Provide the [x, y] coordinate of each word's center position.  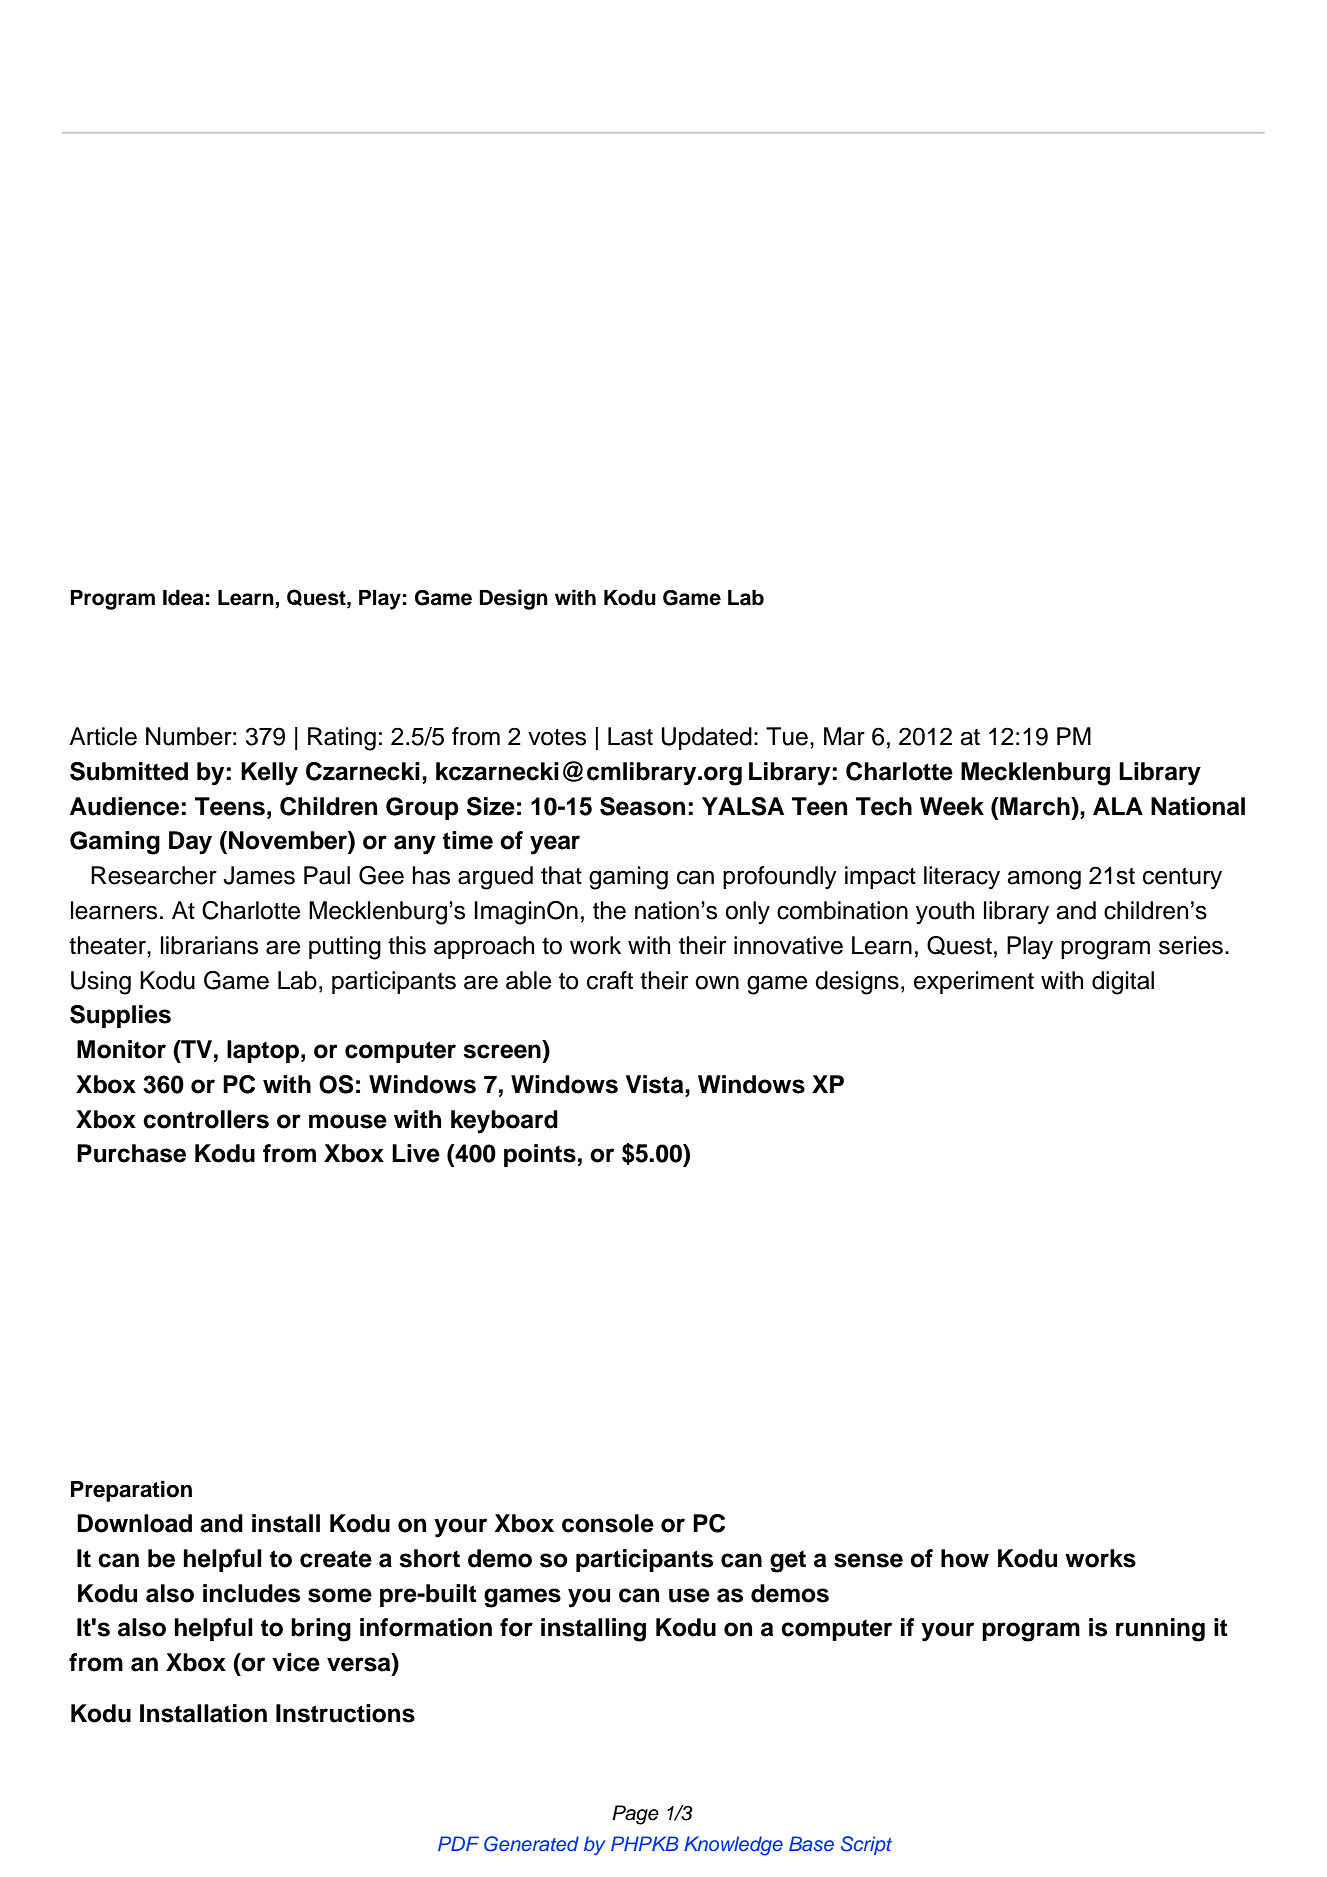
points [540, 1155]
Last [630, 736]
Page [635, 1815]
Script [866, 1845]
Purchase [131, 1153]
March [1035, 806]
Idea [183, 598]
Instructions [345, 1713]
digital [1123, 983]
